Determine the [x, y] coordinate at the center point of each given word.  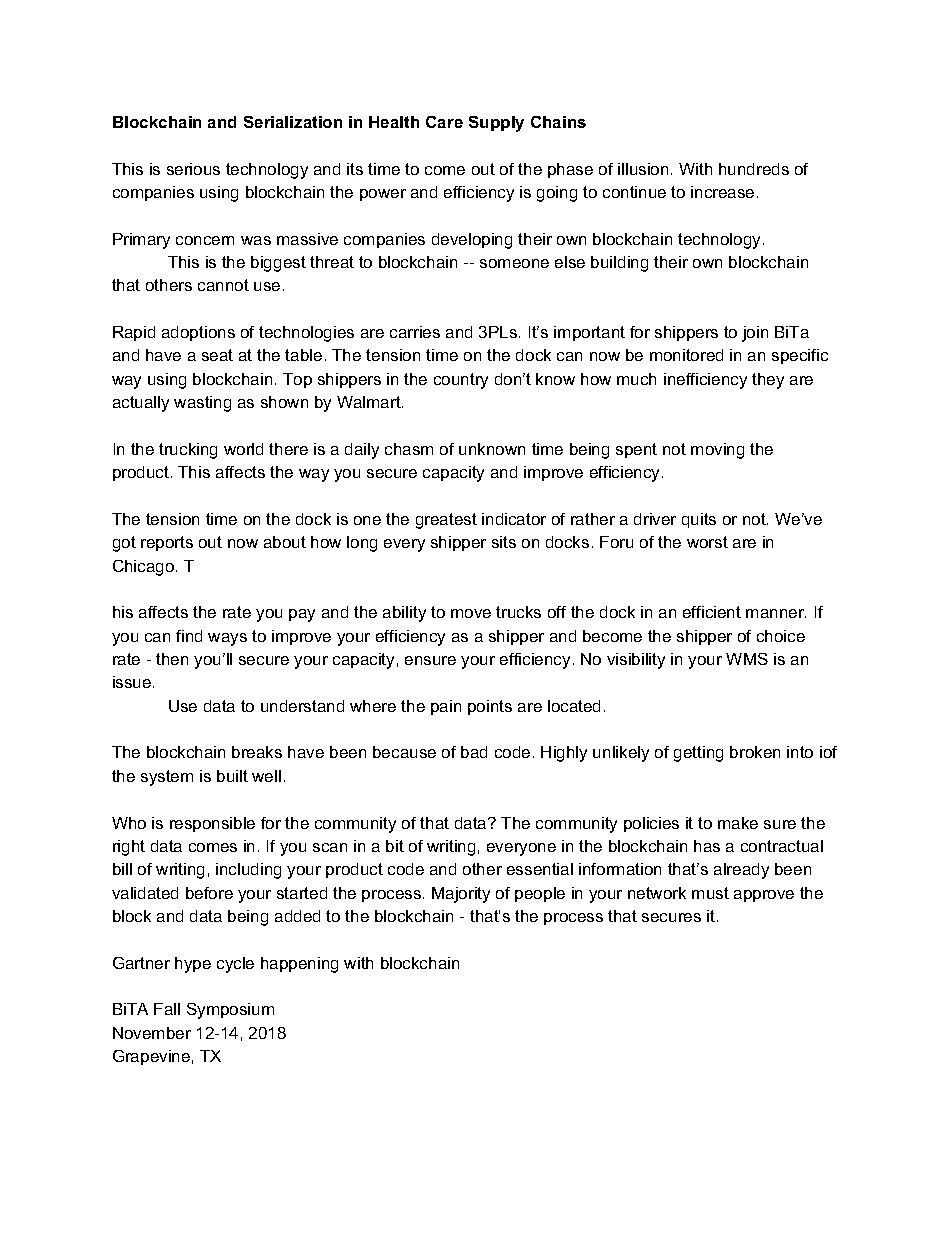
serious [193, 169]
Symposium [230, 1011]
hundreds [754, 169]
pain [446, 707]
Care [444, 122]
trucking [188, 451]
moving [717, 451]
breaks [257, 752]
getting [698, 754]
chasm [409, 449]
